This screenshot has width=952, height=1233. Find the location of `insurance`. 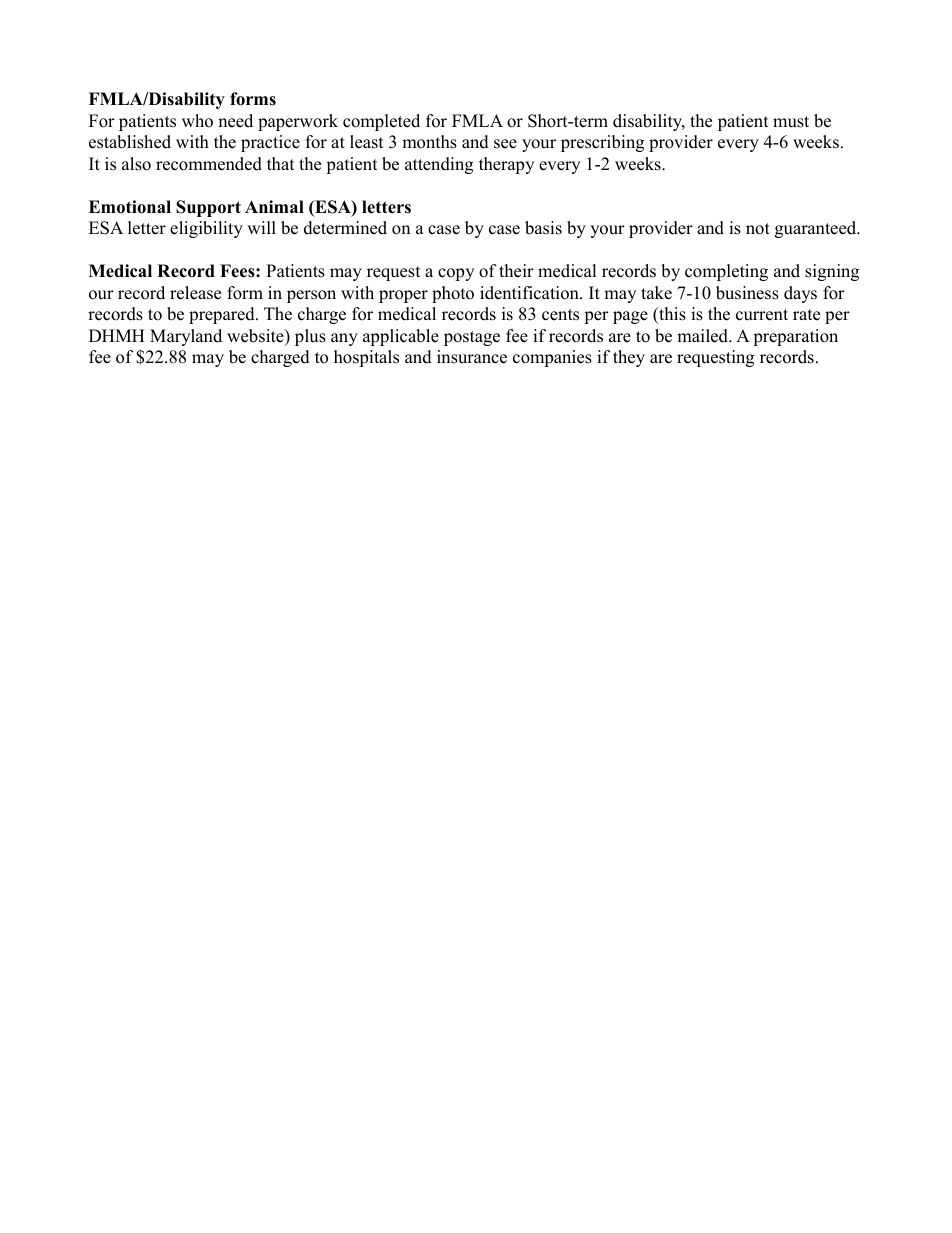

insurance is located at coordinates (472, 357).
